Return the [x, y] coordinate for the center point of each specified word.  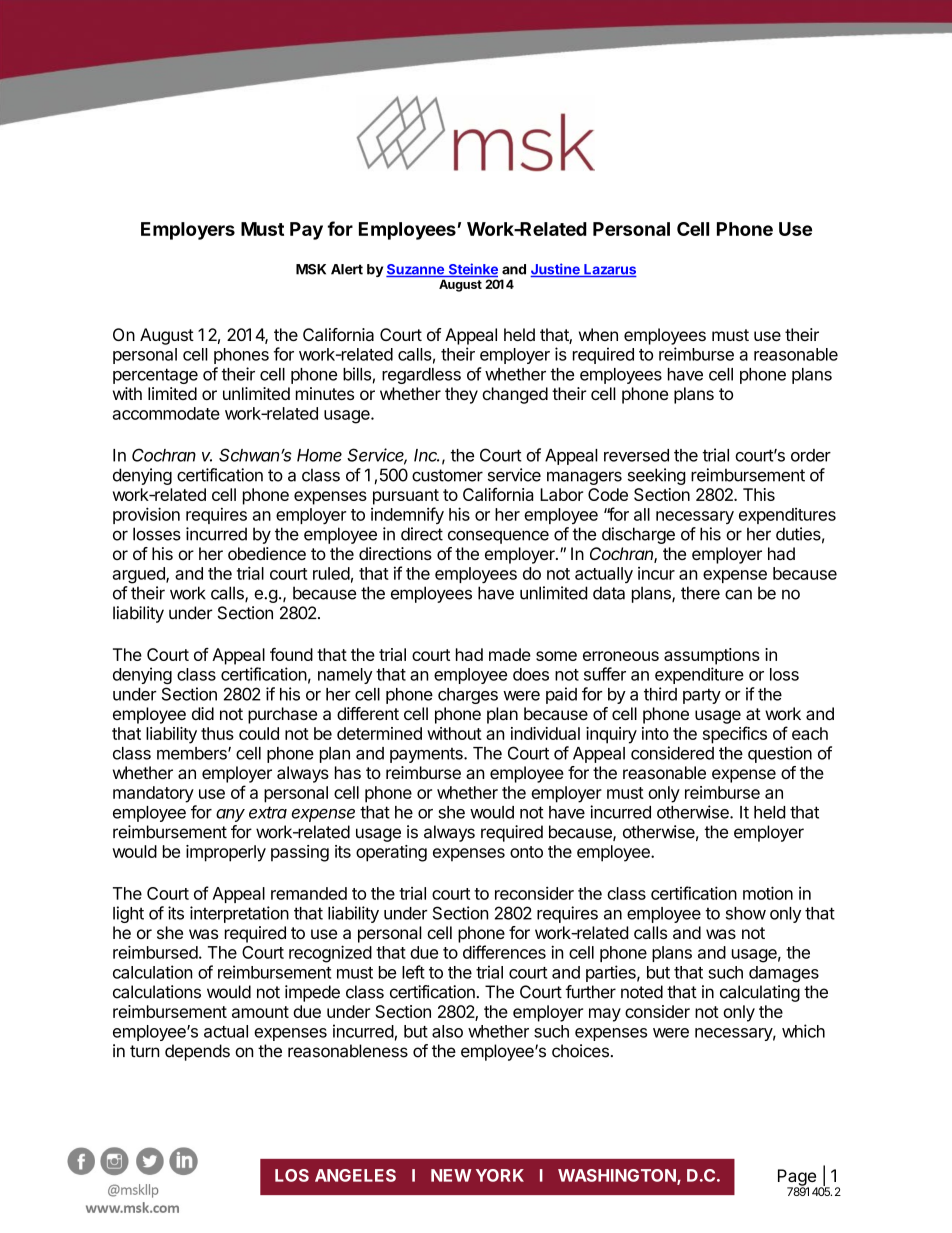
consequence [498, 537]
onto [526, 852]
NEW [451, 1175]
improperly [226, 853]
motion [768, 893]
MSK [311, 269]
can [738, 594]
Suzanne [416, 270]
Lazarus [609, 270]
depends [197, 1052]
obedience [267, 553]
